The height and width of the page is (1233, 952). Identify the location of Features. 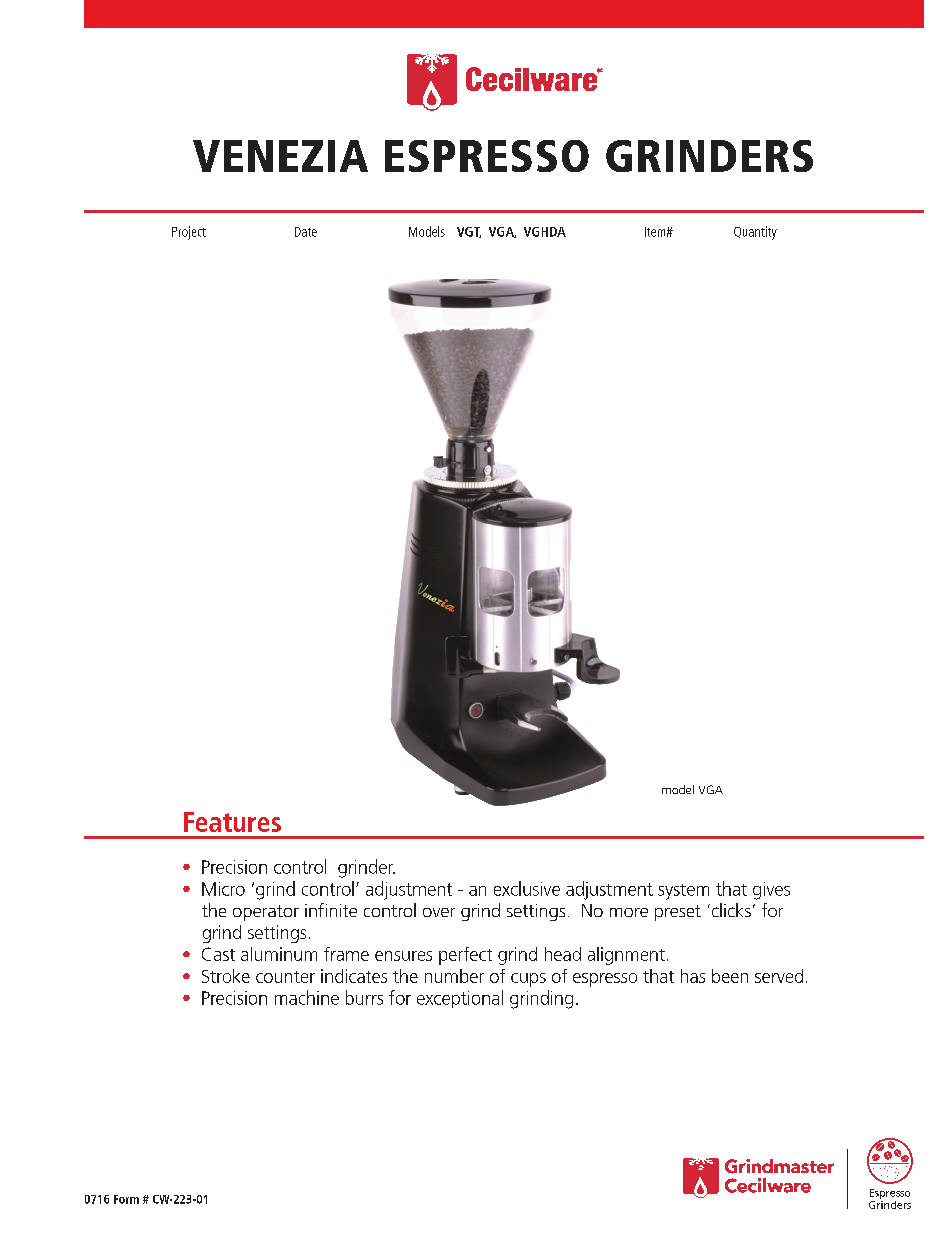
(232, 822).
